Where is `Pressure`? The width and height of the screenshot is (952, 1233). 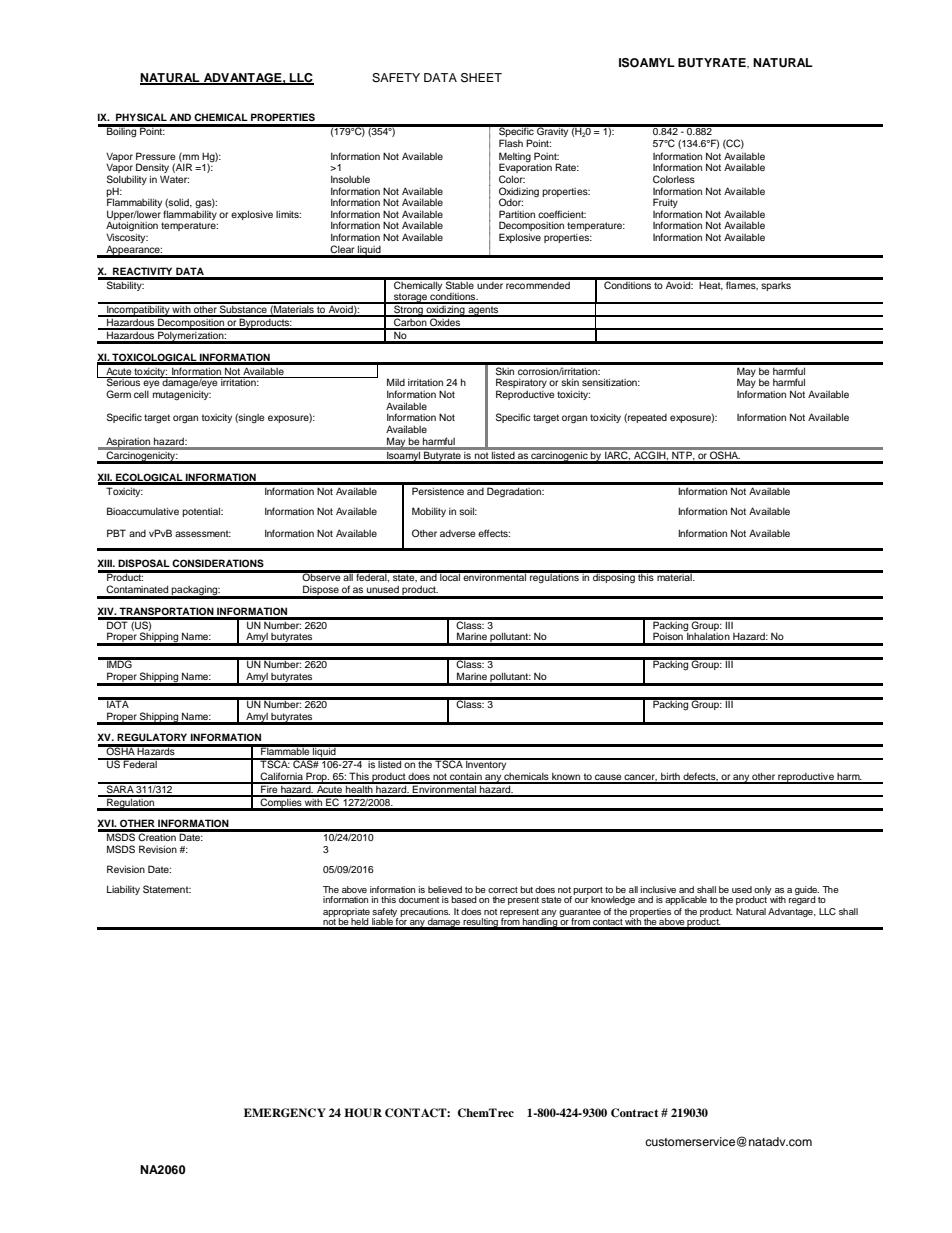 Pressure is located at coordinates (156, 156).
